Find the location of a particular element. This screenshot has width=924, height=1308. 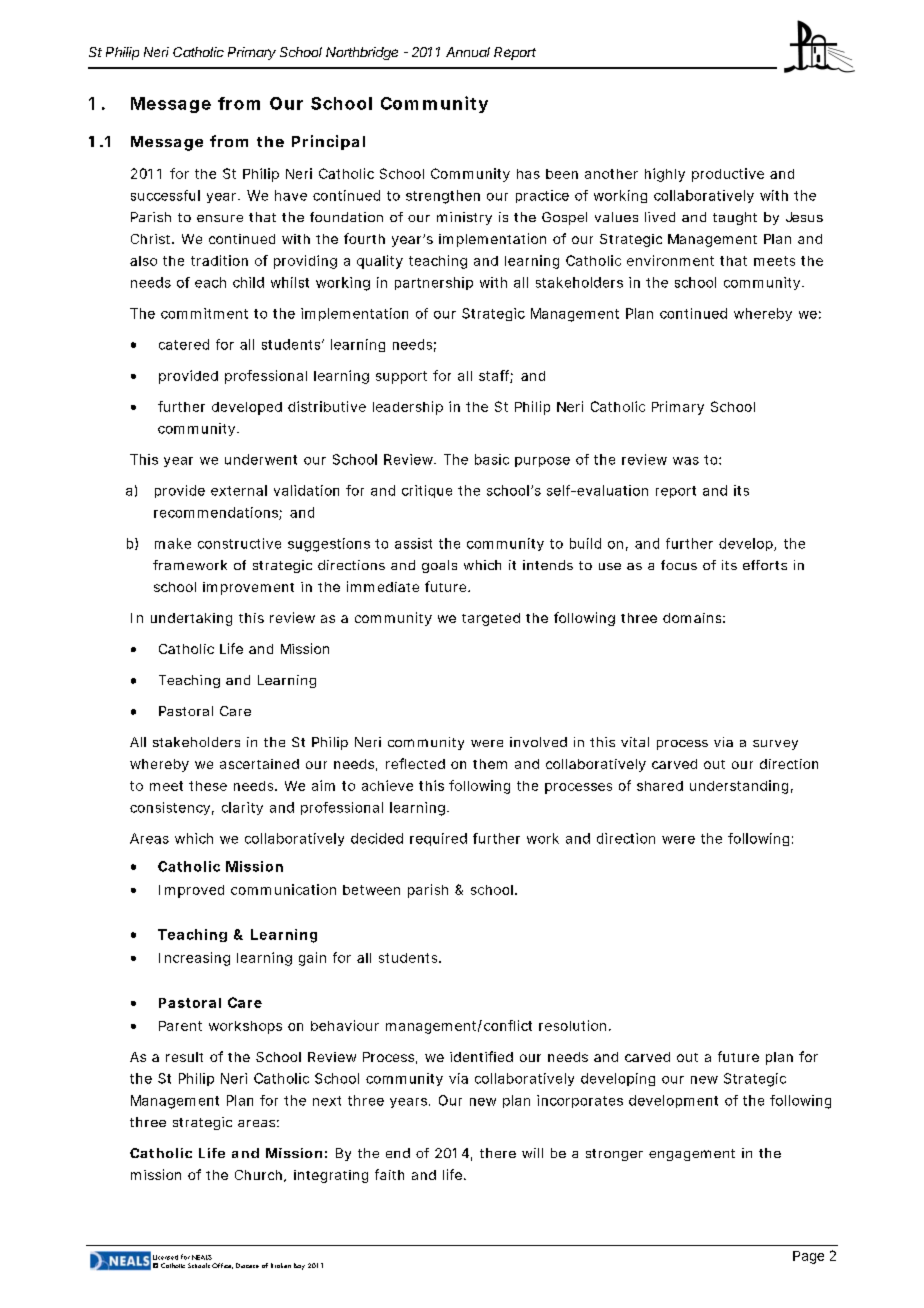

productive is located at coordinates (728, 175).
